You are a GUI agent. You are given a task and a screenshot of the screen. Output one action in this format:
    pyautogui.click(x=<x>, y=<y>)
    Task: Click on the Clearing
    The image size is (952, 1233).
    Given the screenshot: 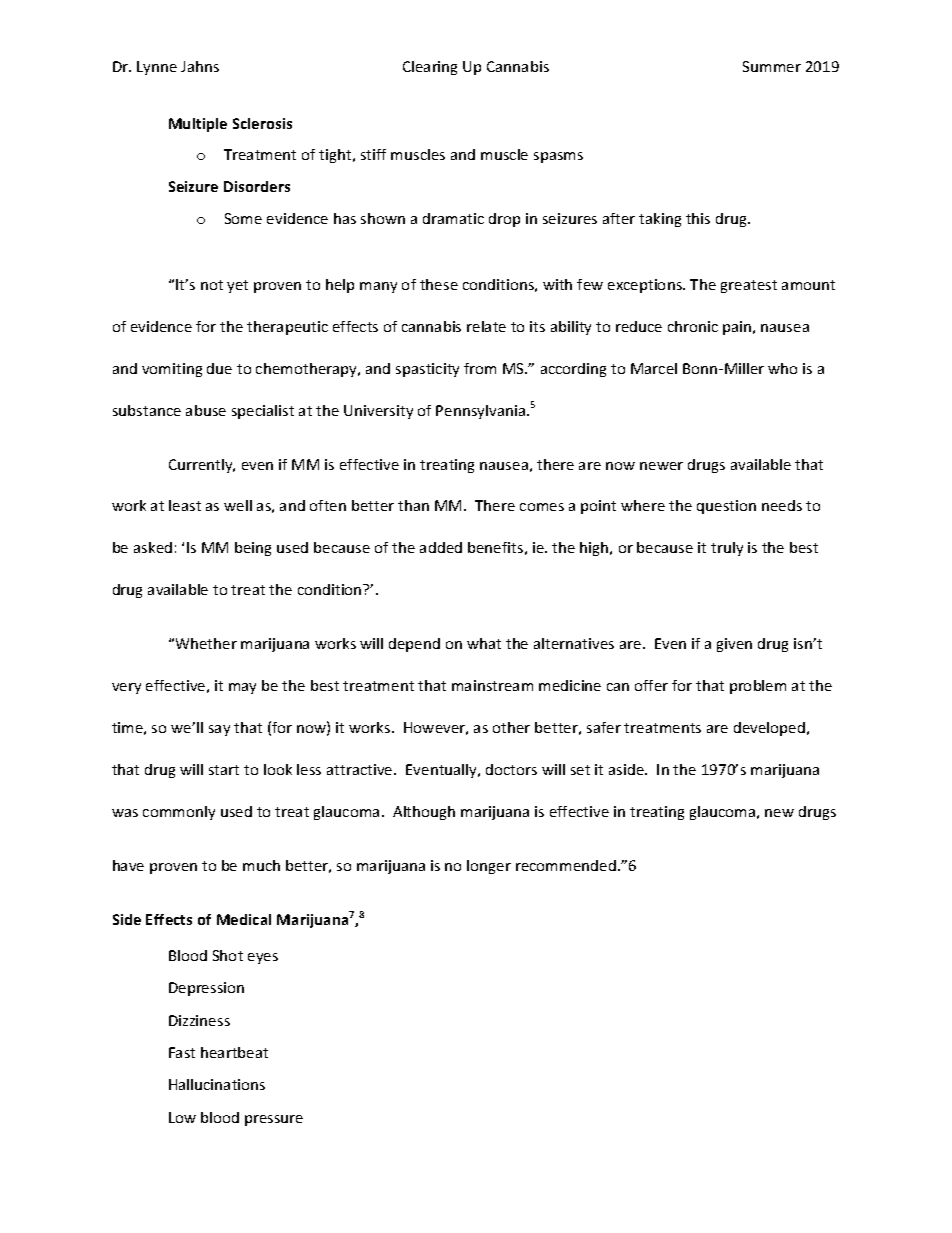 What is the action you would take?
    pyautogui.click(x=430, y=68)
